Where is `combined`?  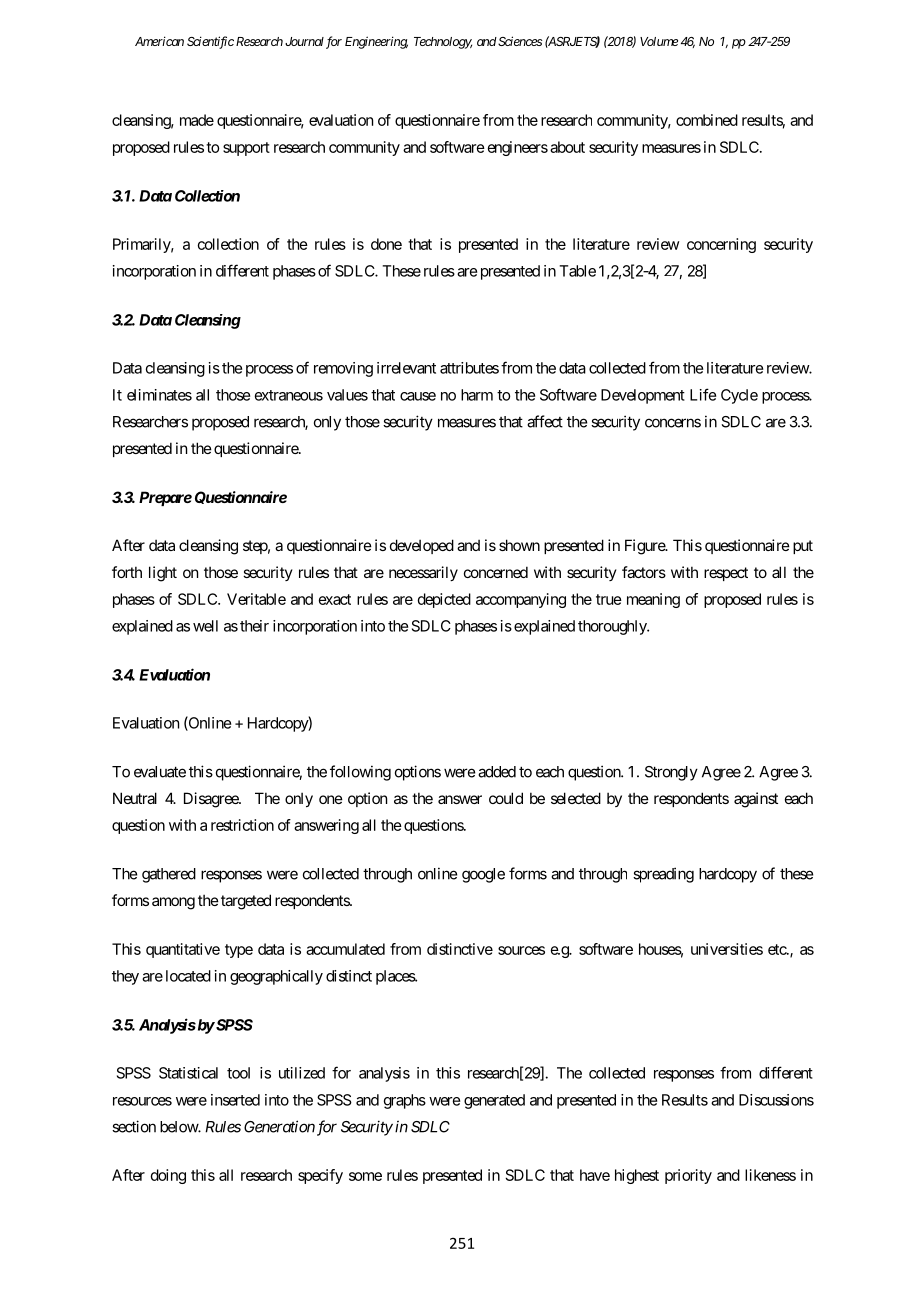
combined is located at coordinates (707, 120).
